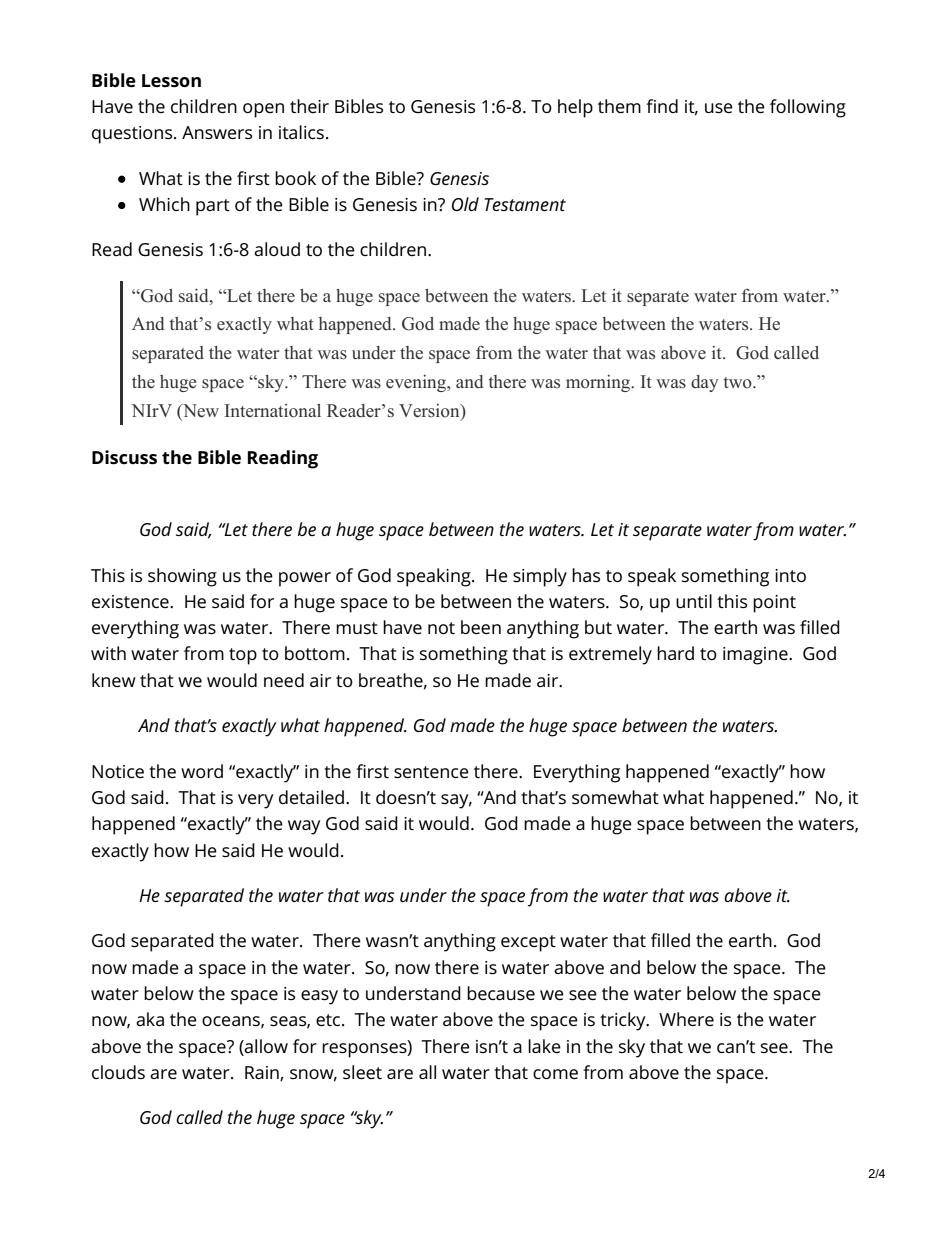 The width and height of the image is (952, 1233). I want to click on word, so click(202, 771).
